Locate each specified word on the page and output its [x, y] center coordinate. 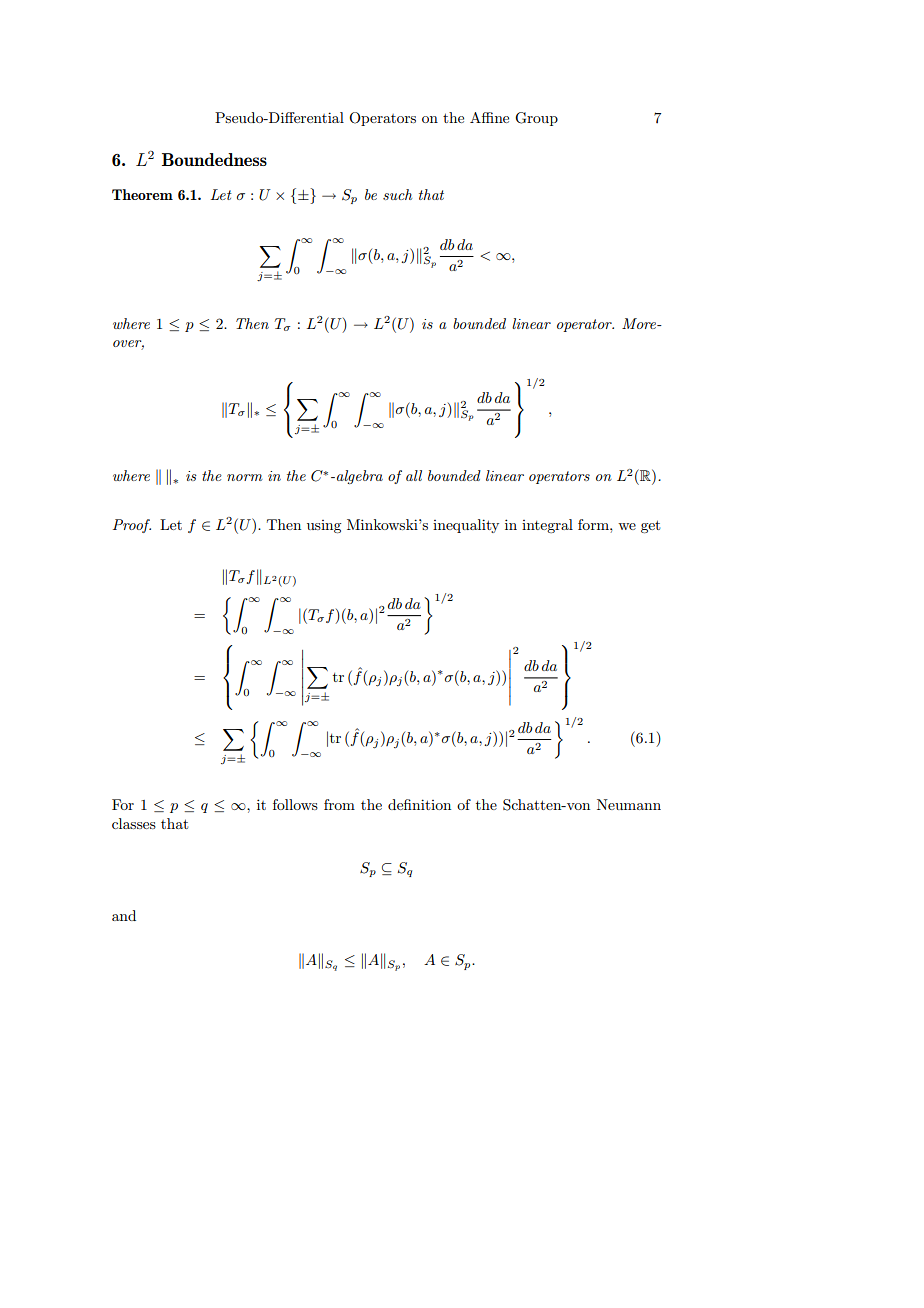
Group [536, 119]
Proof [132, 526]
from [339, 804]
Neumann [629, 804]
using [324, 526]
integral [547, 526]
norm [245, 477]
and [124, 915]
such [397, 194]
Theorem [142, 194]
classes [134, 823]
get [650, 526]
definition [419, 804]
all [414, 475]
